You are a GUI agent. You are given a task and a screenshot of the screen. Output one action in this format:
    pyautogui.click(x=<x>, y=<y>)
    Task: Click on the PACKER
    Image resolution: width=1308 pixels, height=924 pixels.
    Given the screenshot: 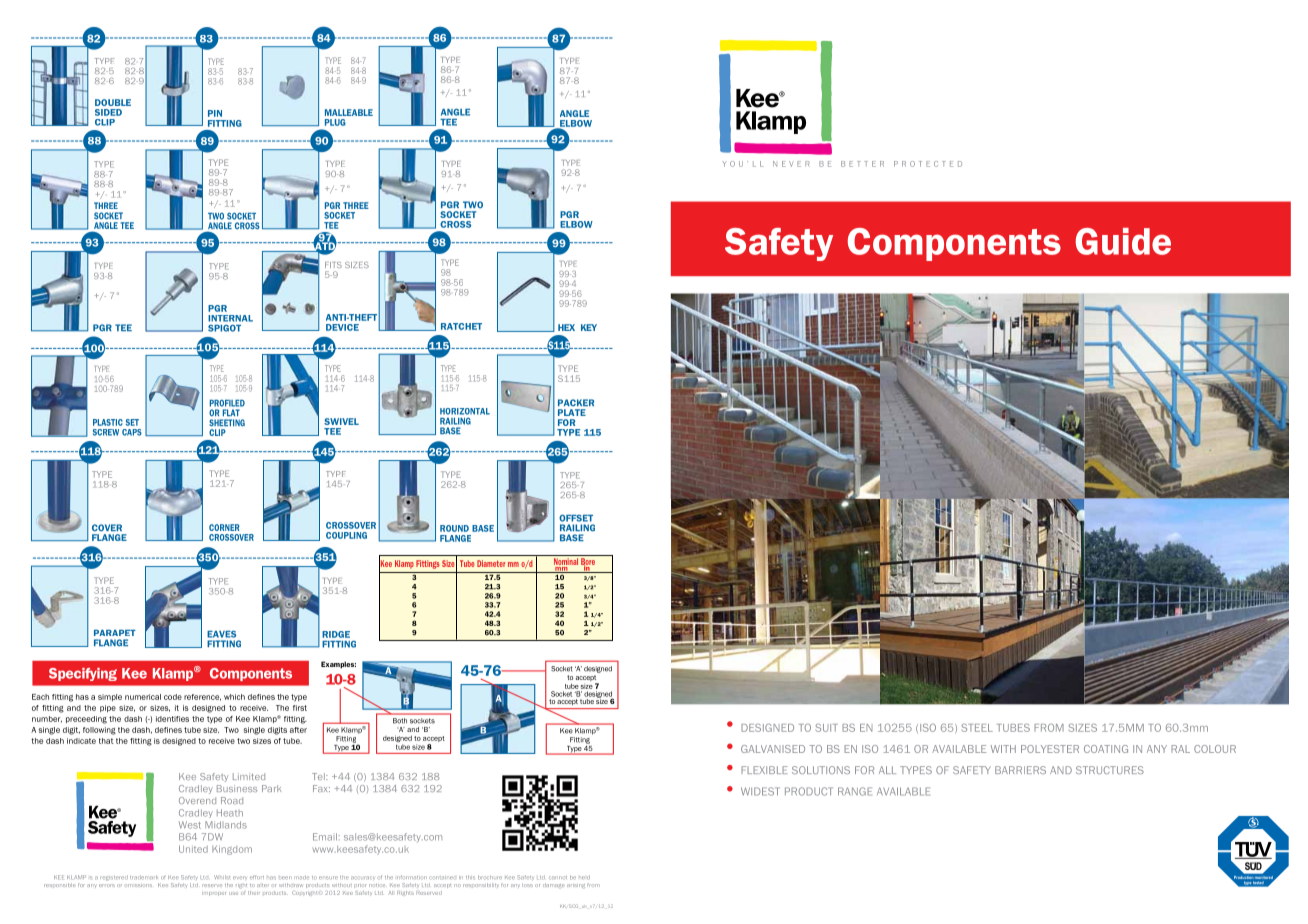 What is the action you would take?
    pyautogui.click(x=576, y=402)
